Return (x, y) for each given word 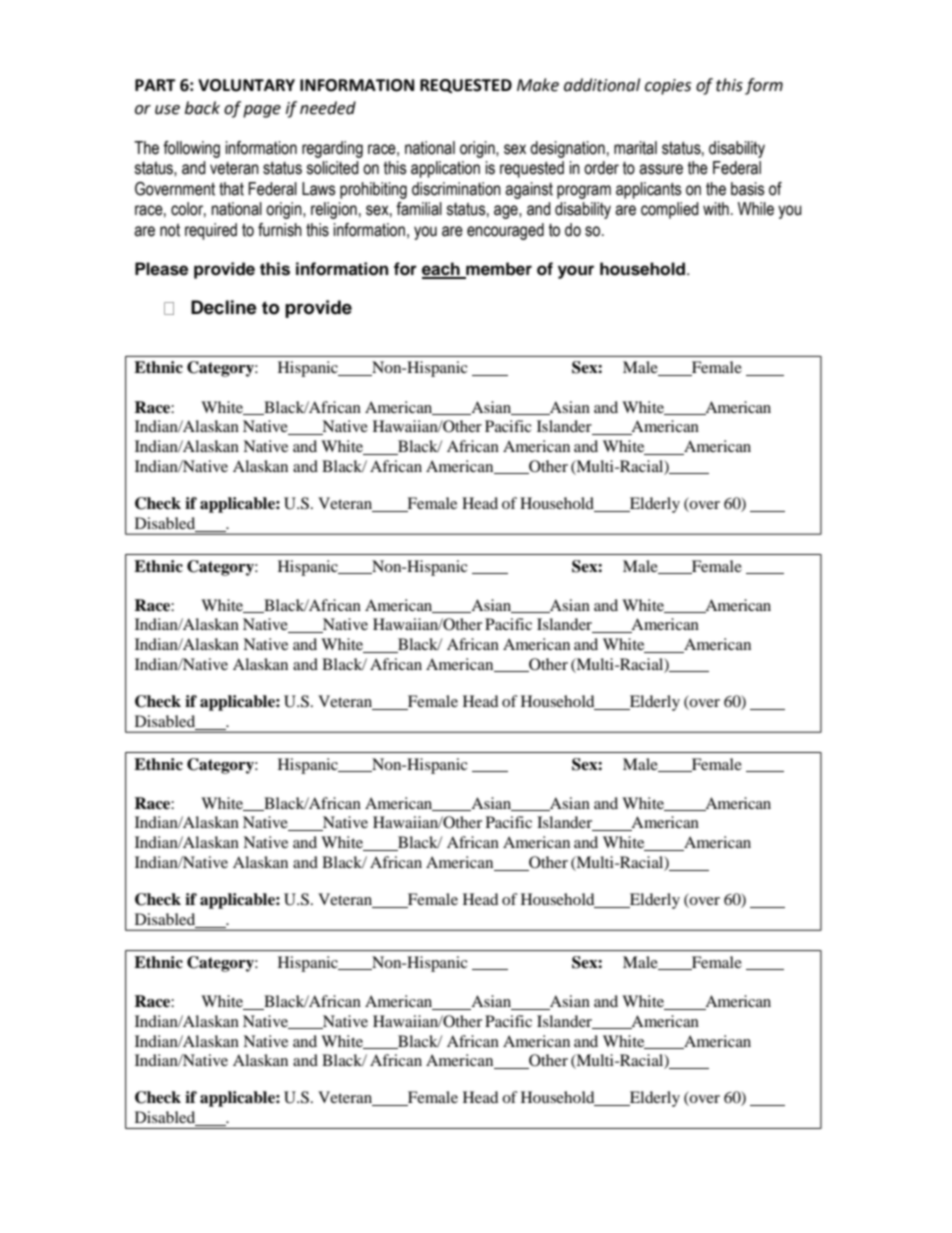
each (442, 270)
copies (668, 87)
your (576, 272)
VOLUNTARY (246, 85)
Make (538, 85)
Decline (224, 307)
